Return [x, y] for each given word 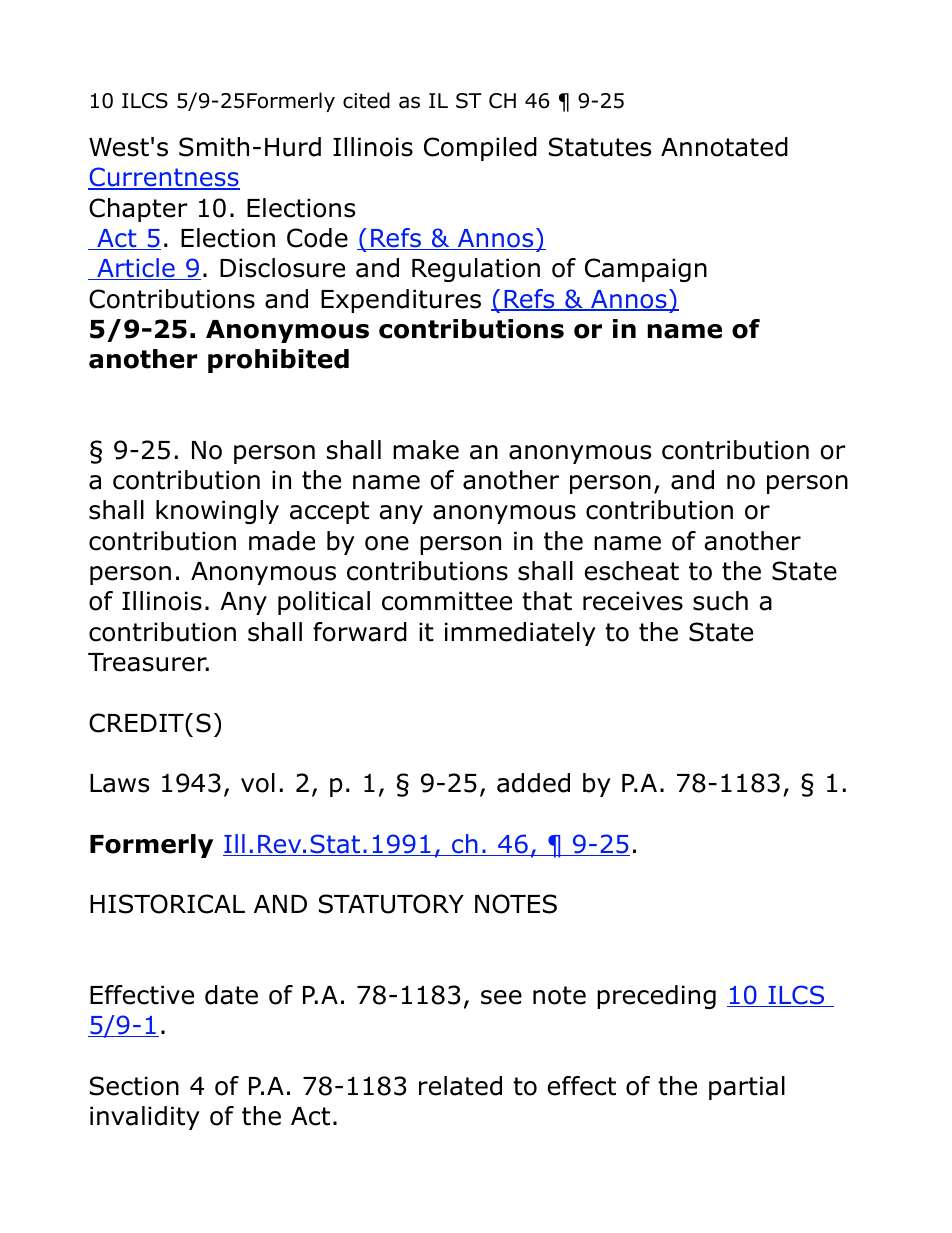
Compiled [480, 149]
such [720, 601]
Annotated [724, 147]
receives [633, 601]
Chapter [138, 210]
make [426, 450]
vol [258, 783]
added [533, 783]
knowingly [217, 512]
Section [134, 1086]
